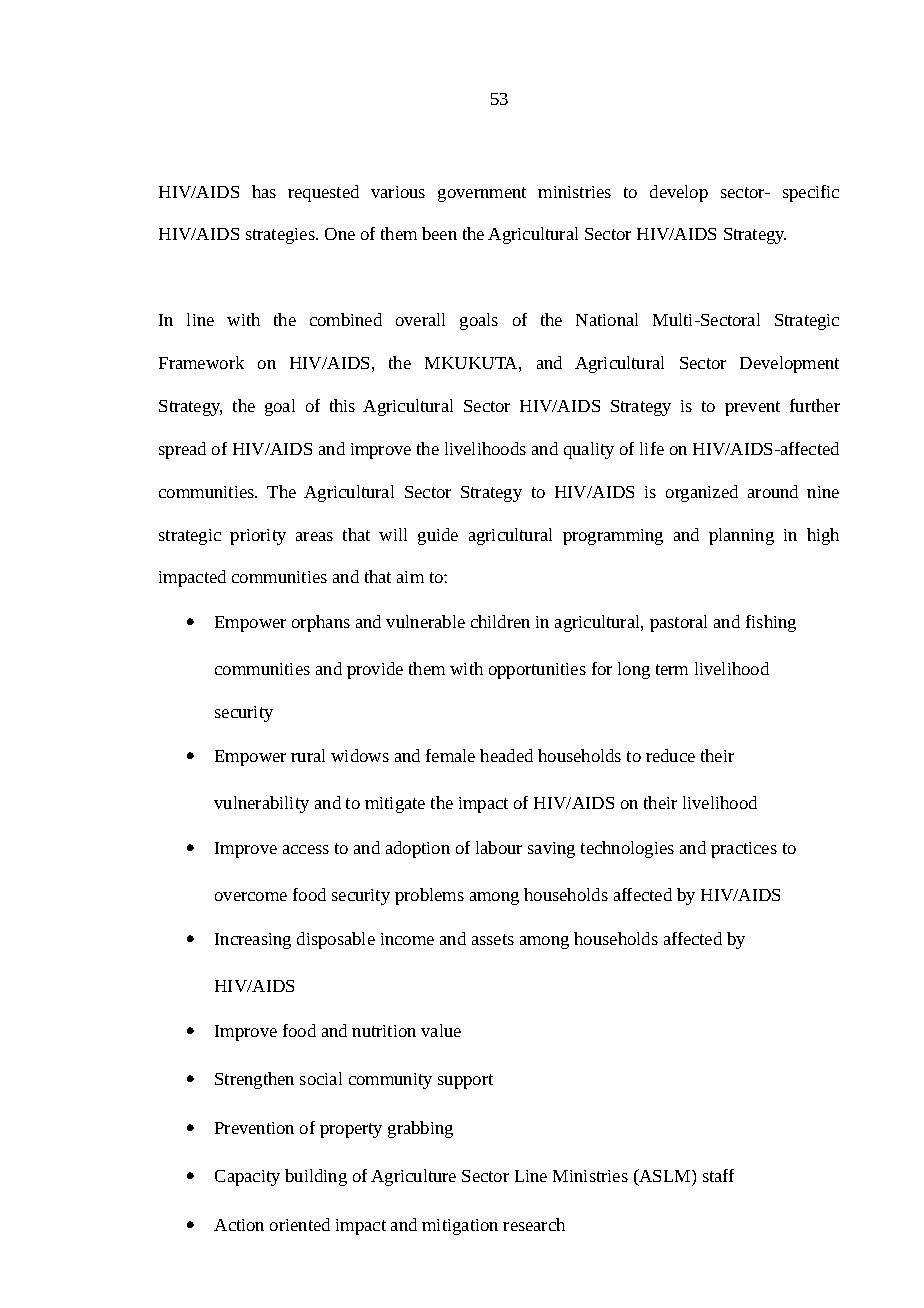 Image resolution: width=924 pixels, height=1308 pixels. What do you see at coordinates (261, 804) in the screenshot?
I see `vulnerability` at bounding box center [261, 804].
